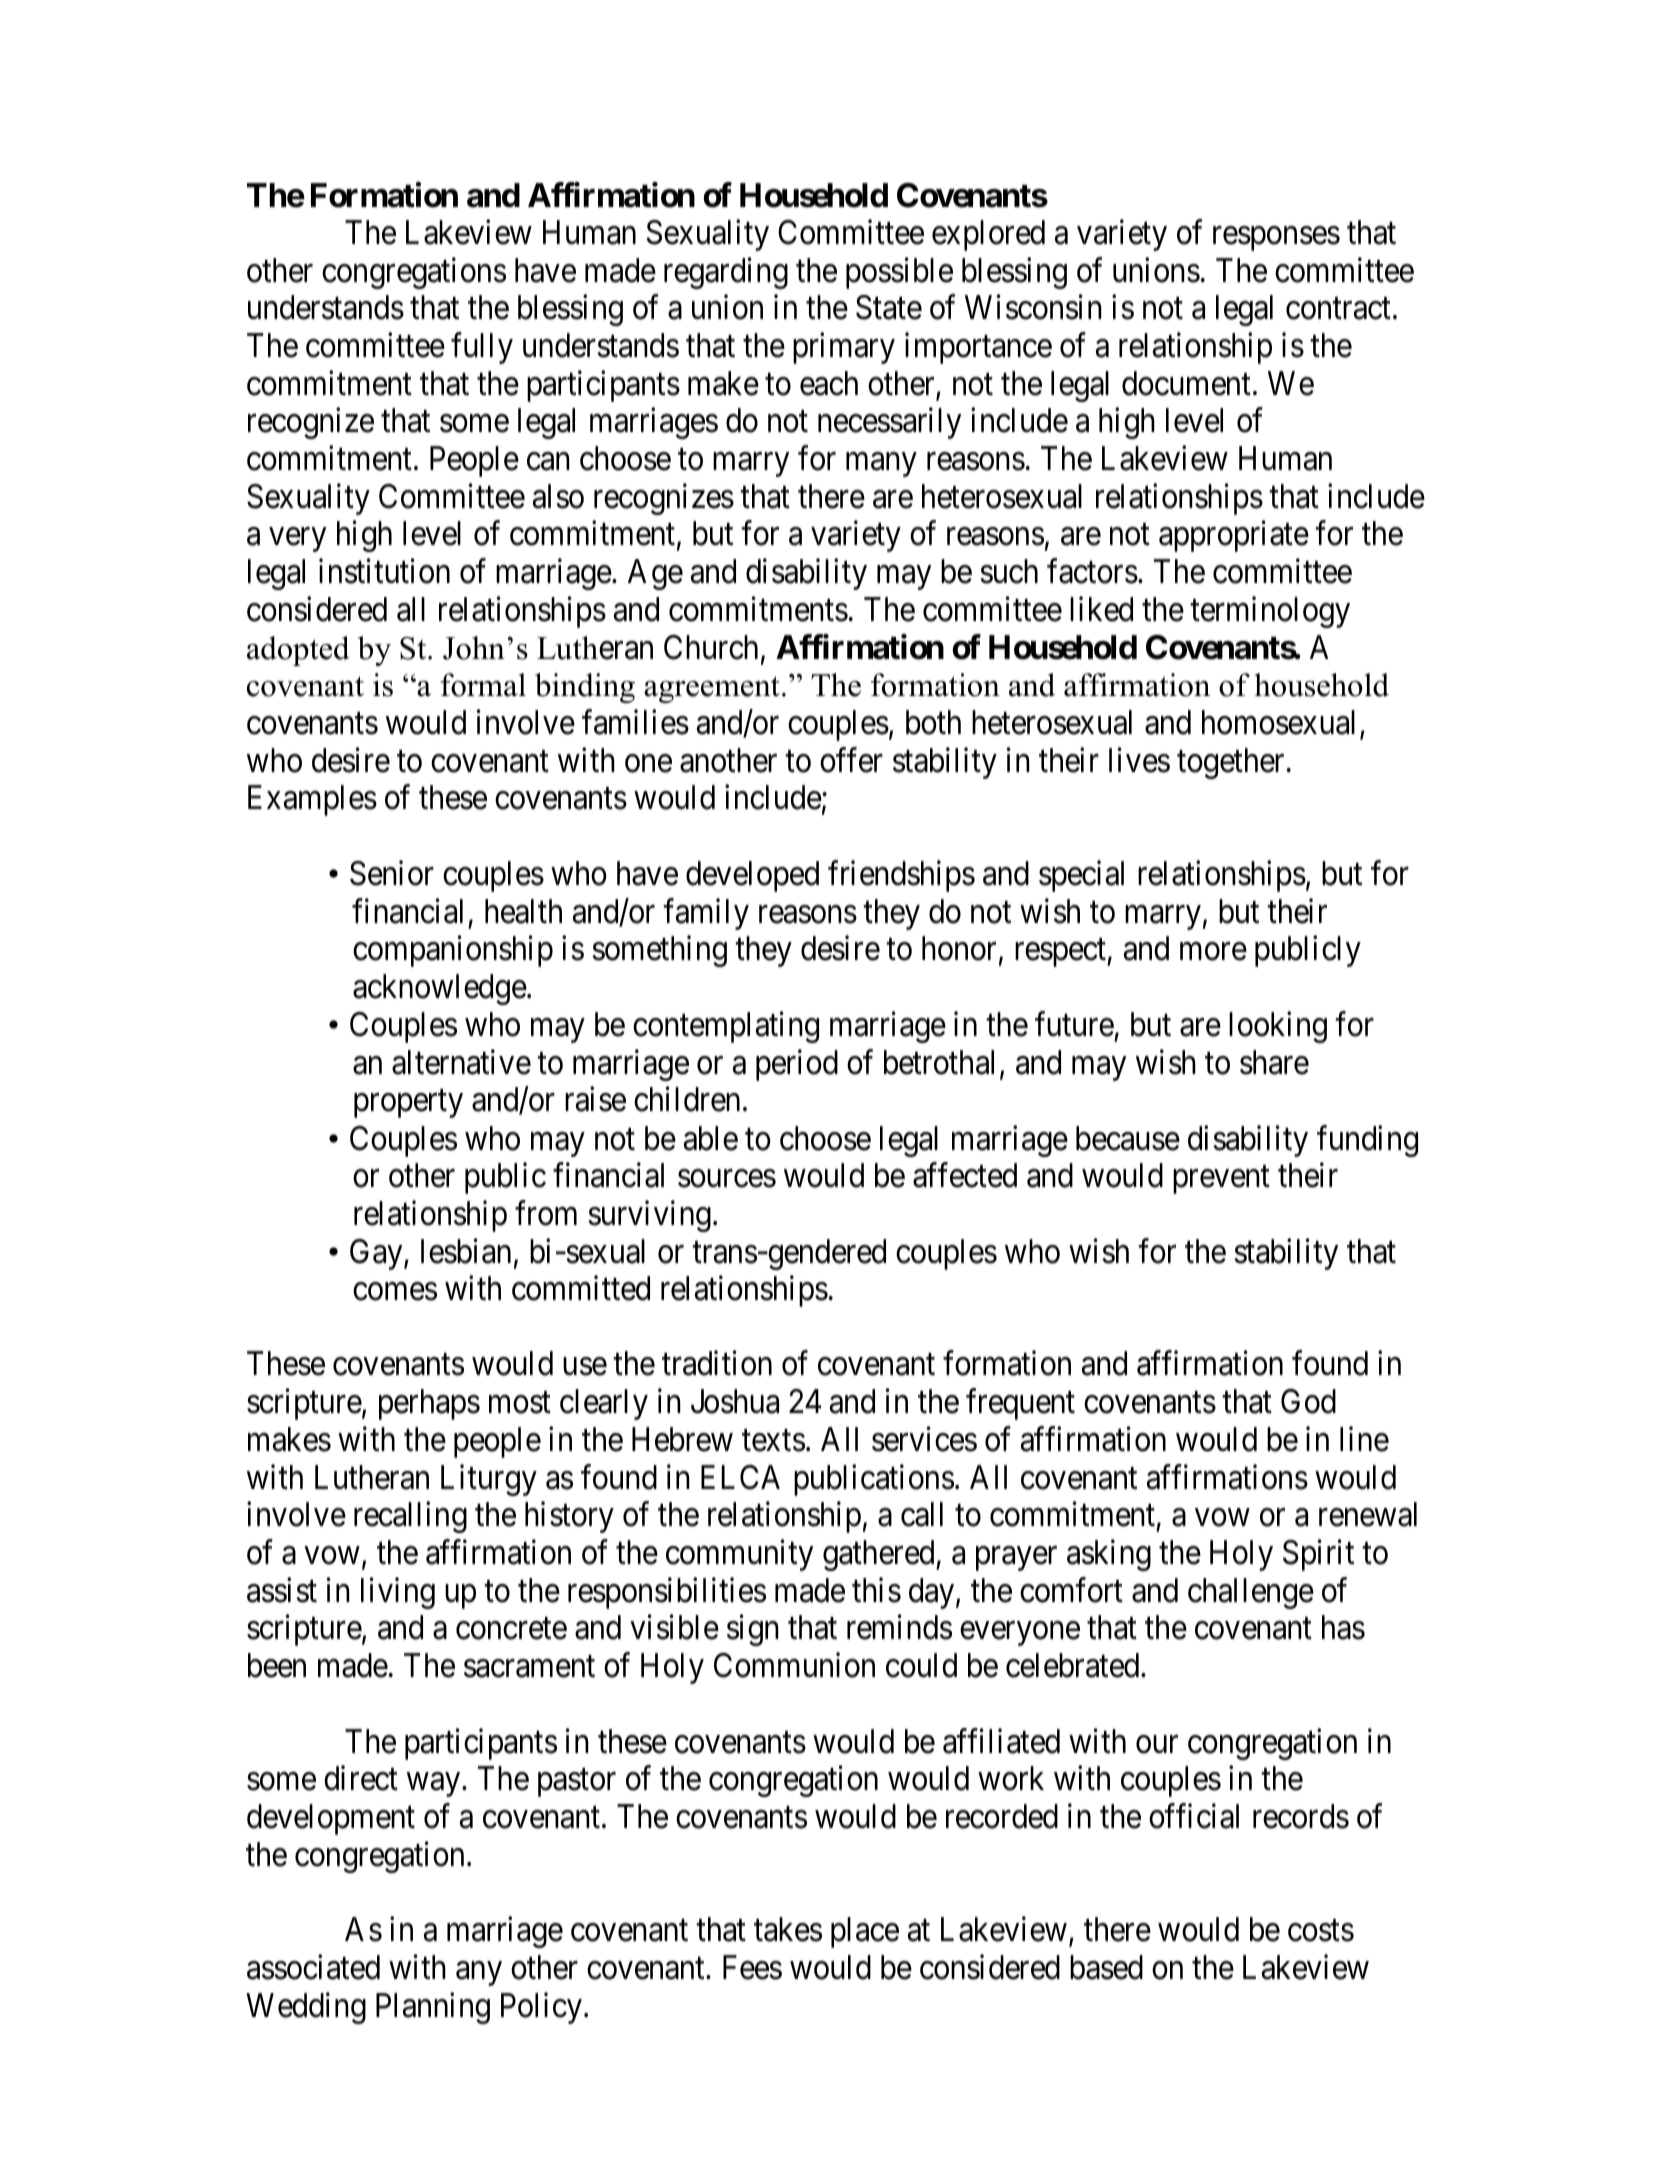  What do you see at coordinates (482, 348) in the image?
I see `fully` at bounding box center [482, 348].
